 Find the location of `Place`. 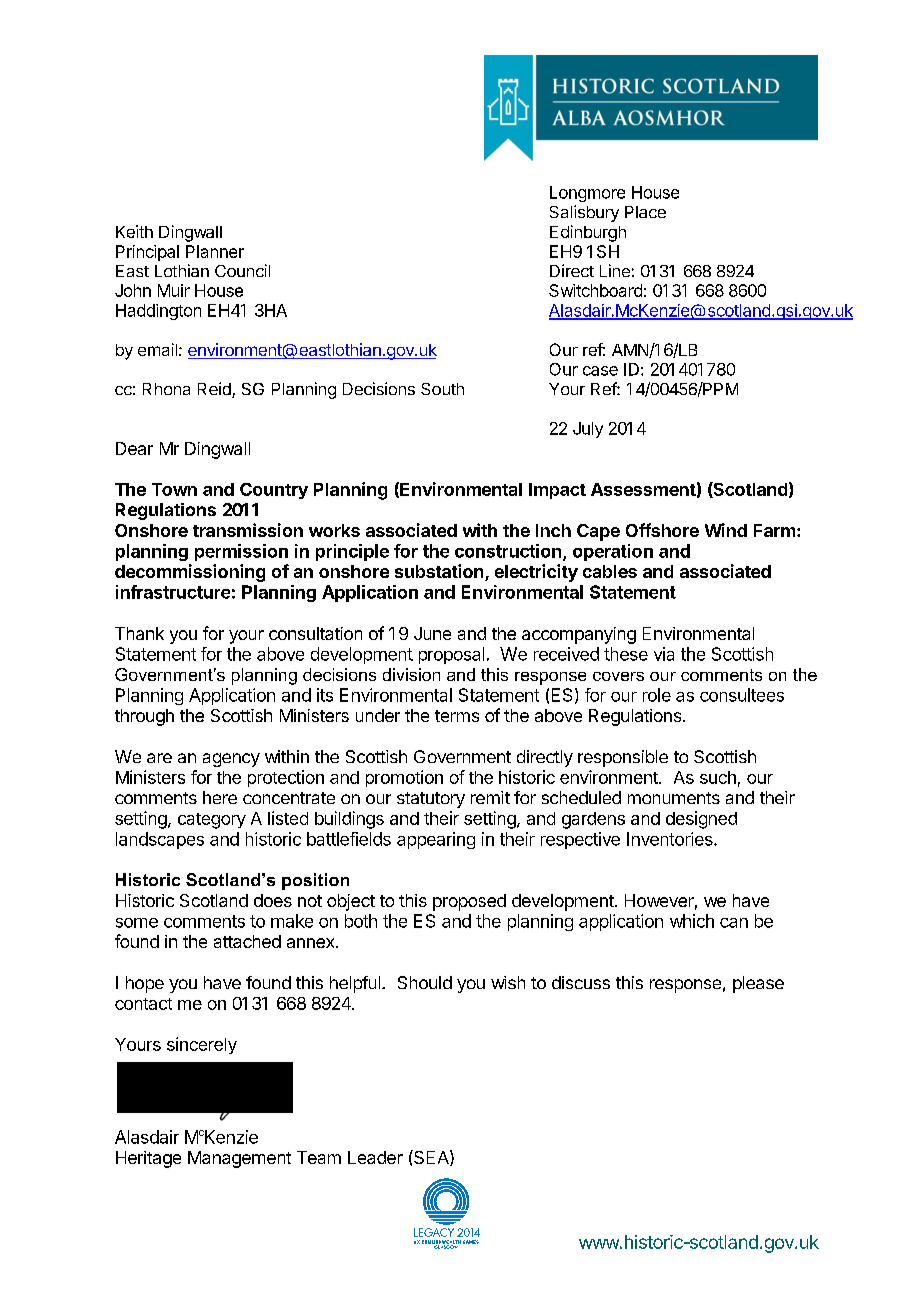

Place is located at coordinates (645, 212).
